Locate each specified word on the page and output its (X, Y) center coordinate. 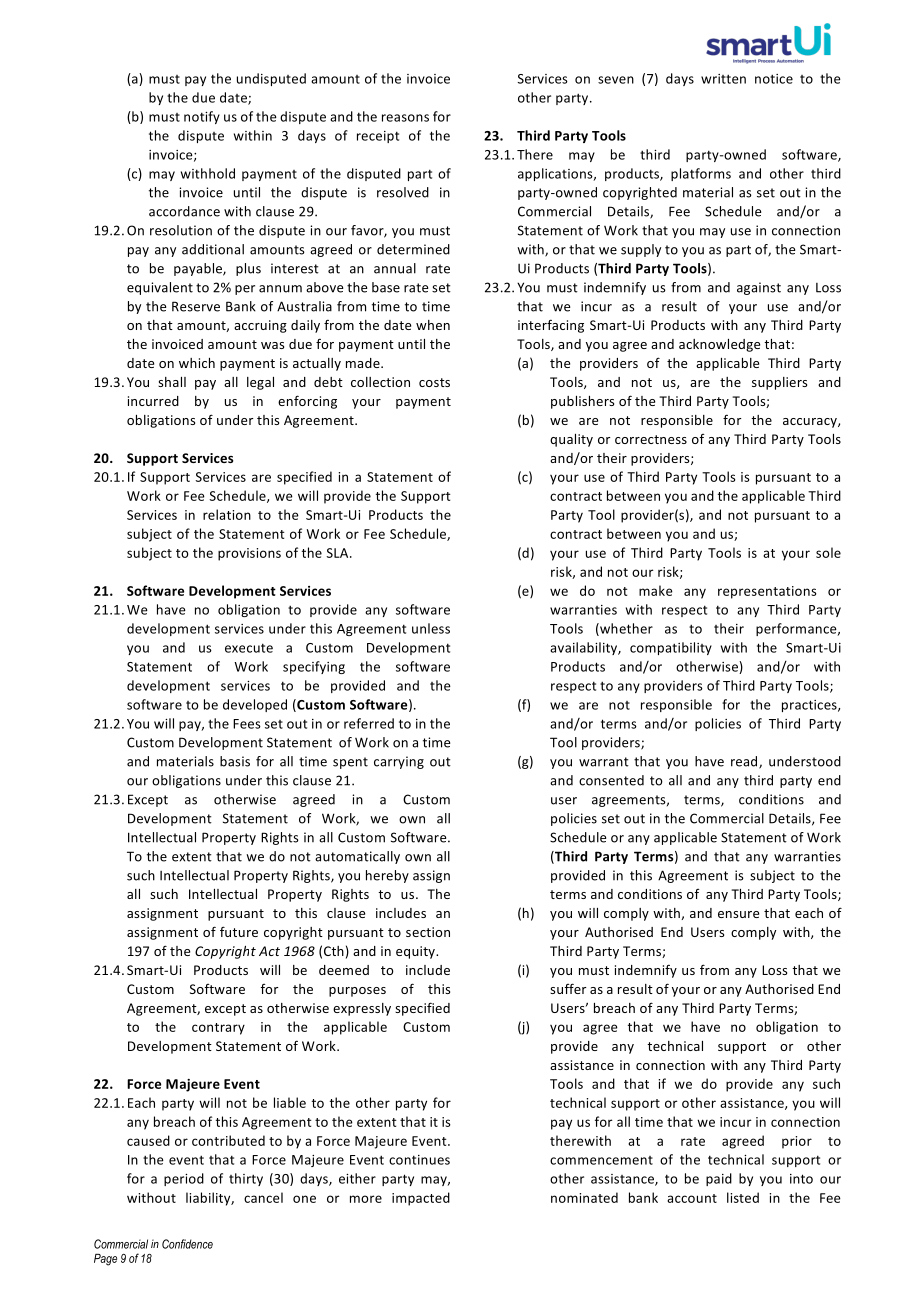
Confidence (187, 1244)
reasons (405, 118)
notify (202, 117)
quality (571, 440)
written (723, 79)
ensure (738, 914)
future (239, 931)
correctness (651, 439)
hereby (387, 876)
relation (227, 514)
